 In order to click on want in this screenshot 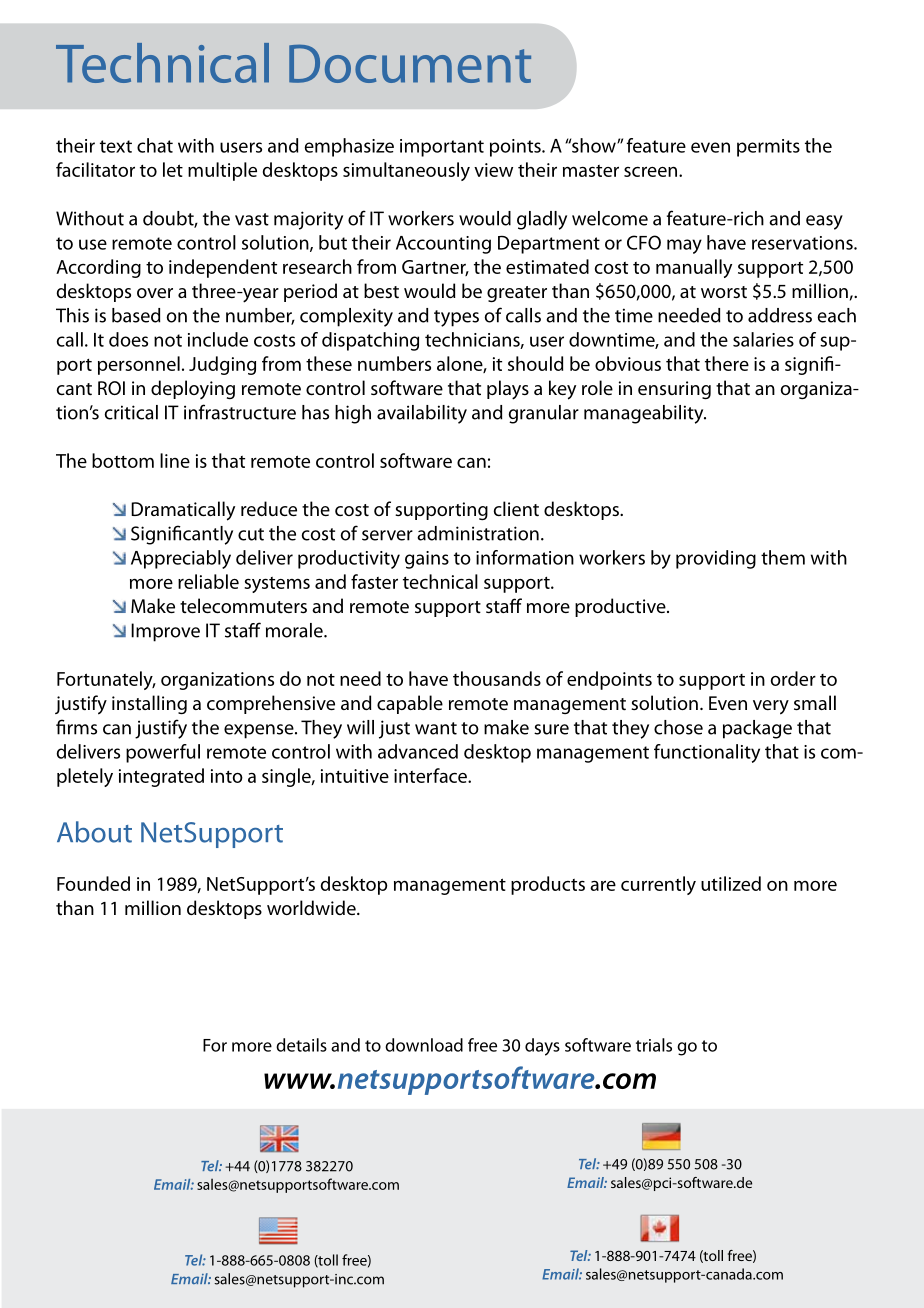, I will do `click(436, 728)`.
